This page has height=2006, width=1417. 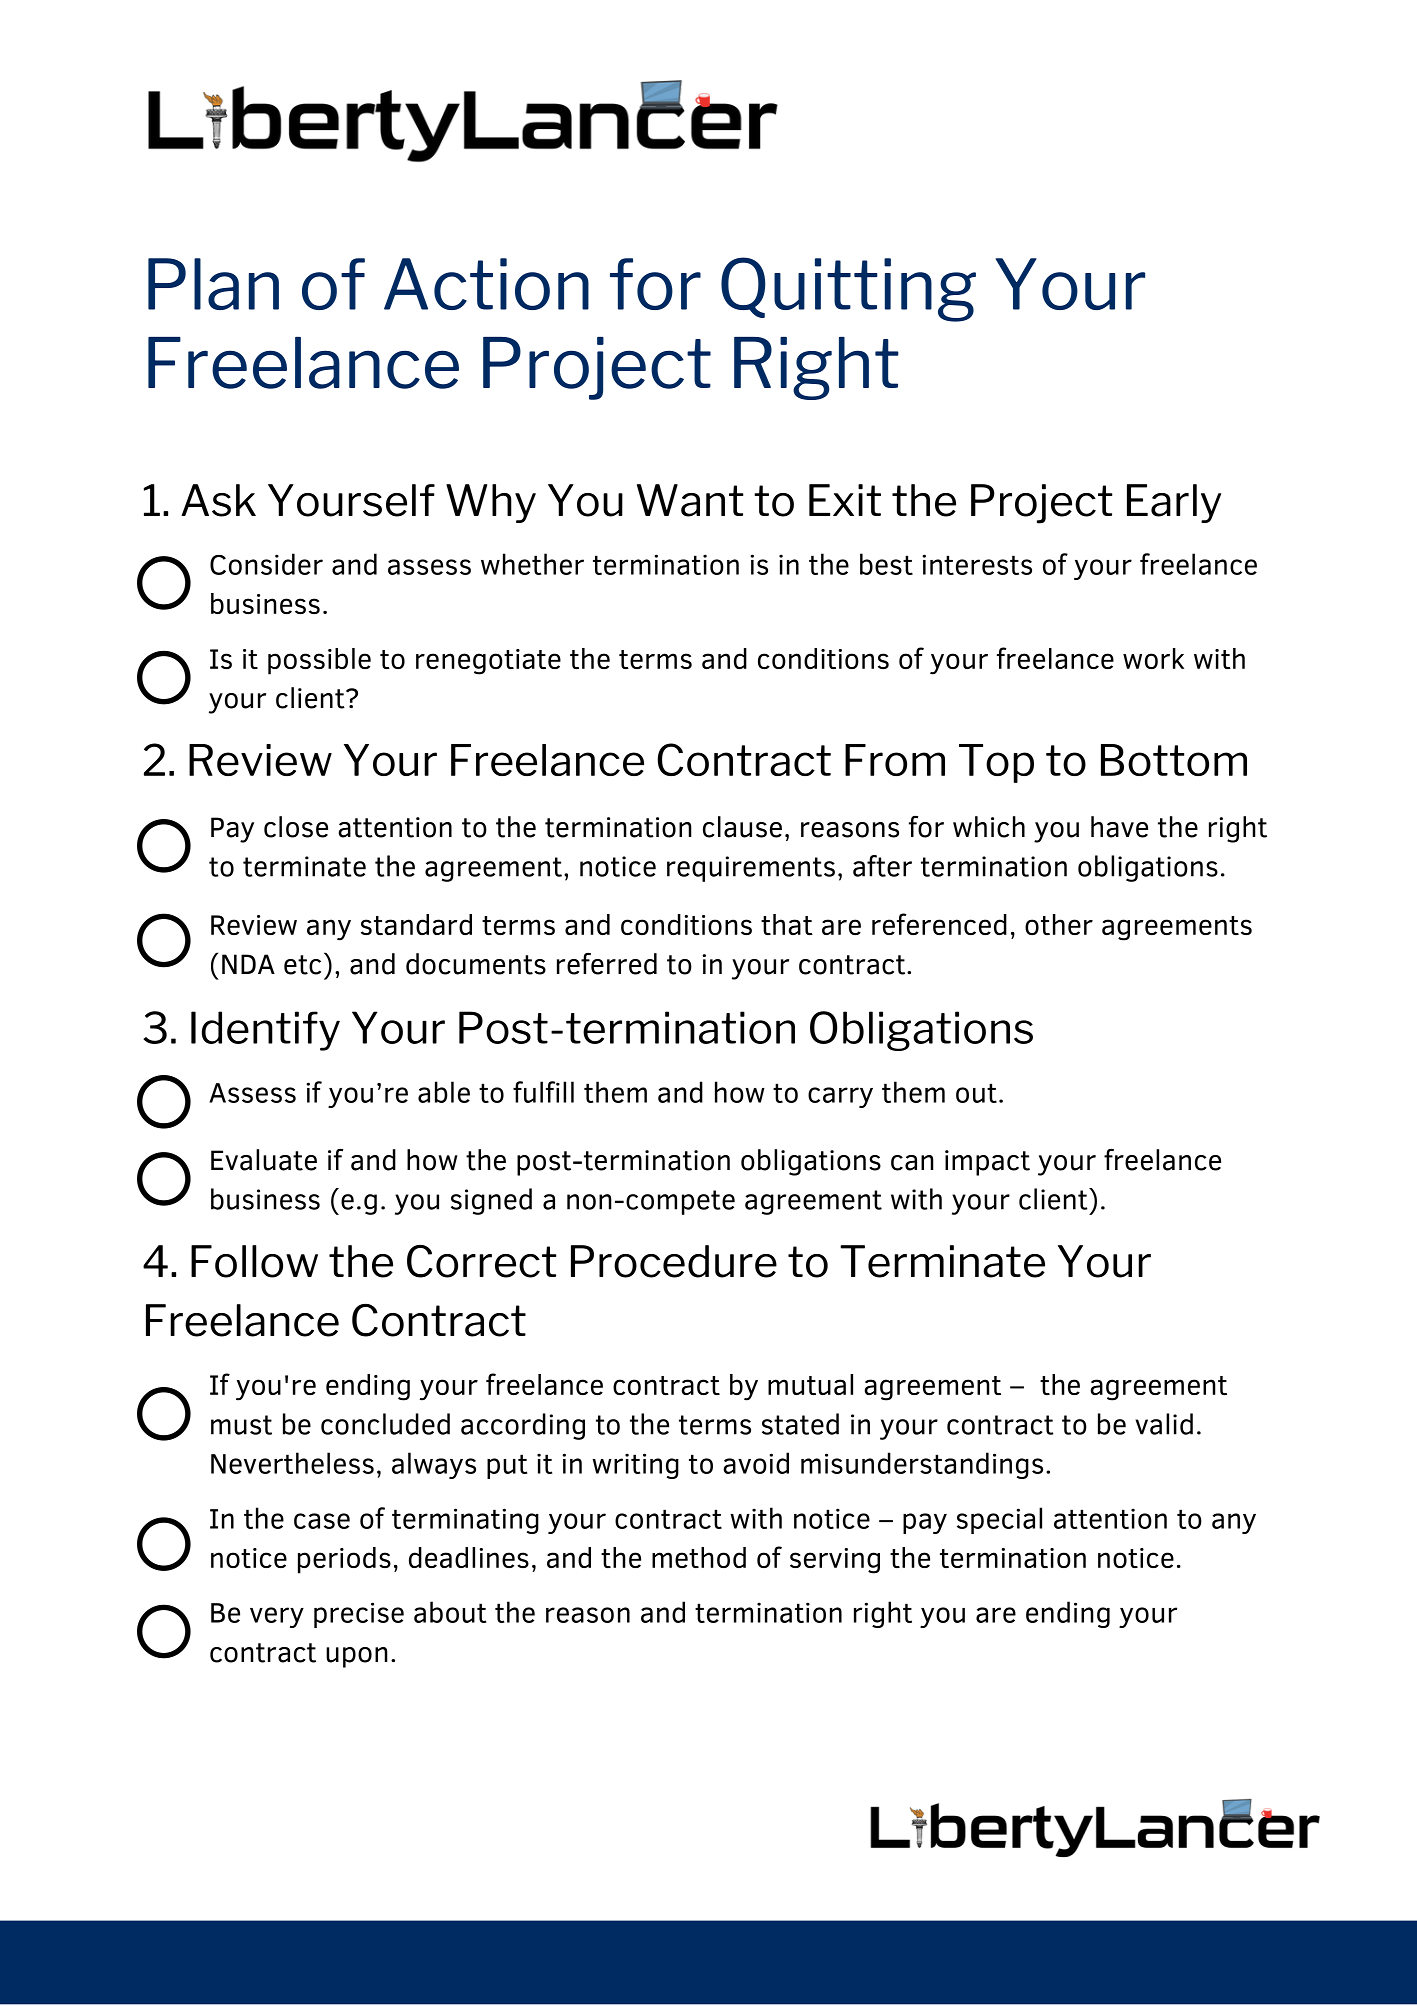 I want to click on method, so click(x=699, y=1557).
